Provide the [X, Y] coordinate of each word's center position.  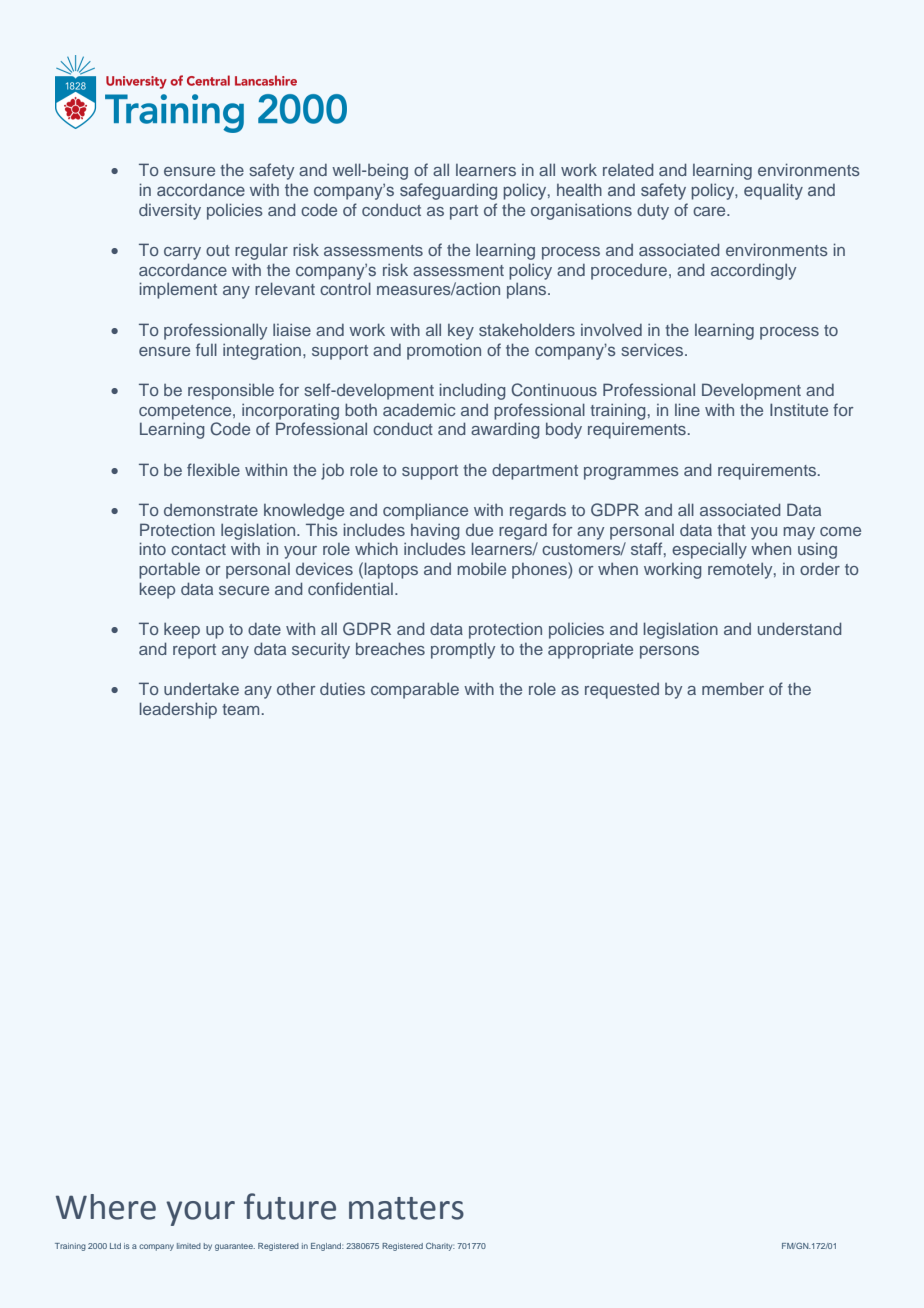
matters [406, 1208]
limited [189, 1246]
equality [773, 191]
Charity [440, 1247]
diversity [170, 211]
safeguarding [448, 191]
